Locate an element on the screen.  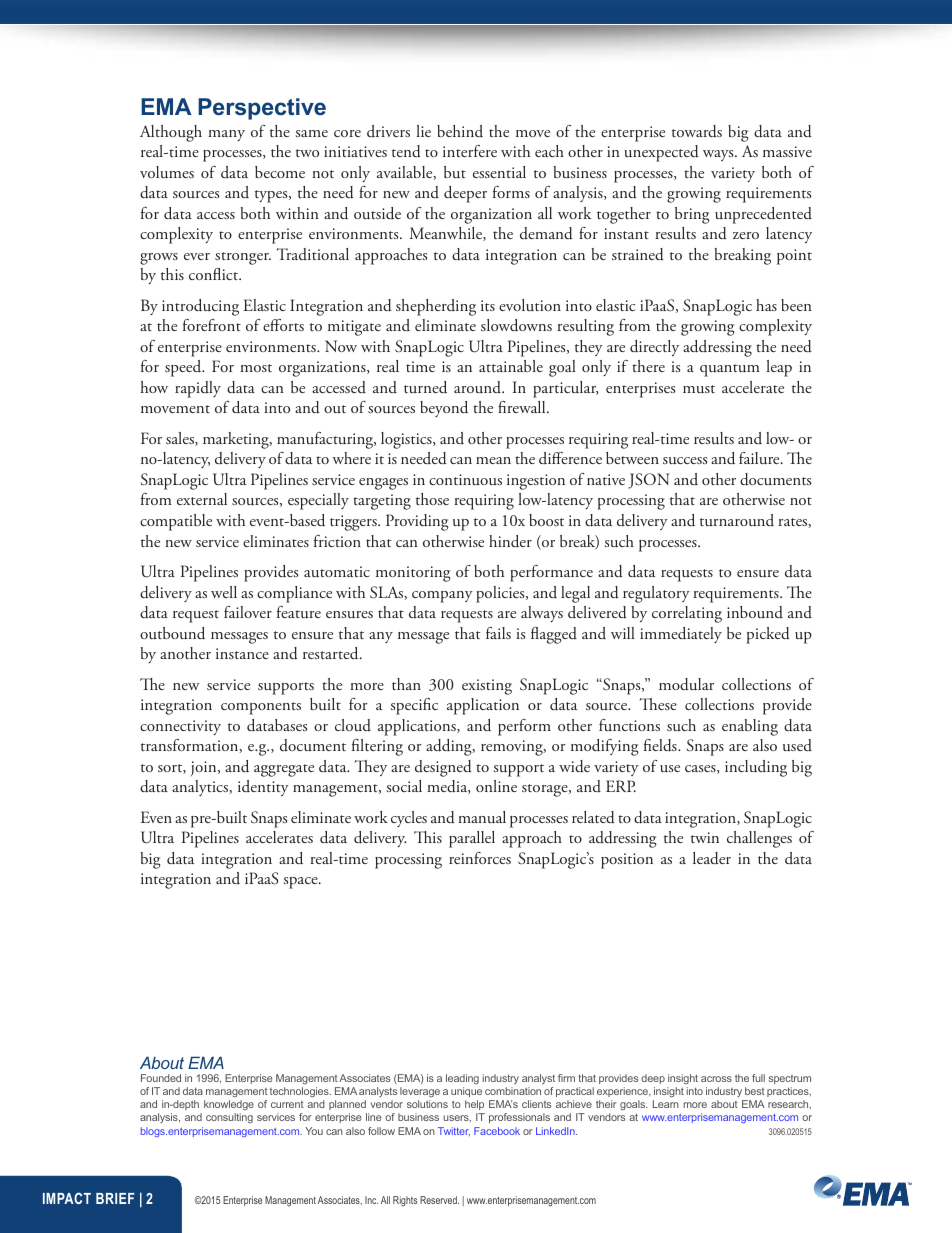
tend is located at coordinates (406, 151).
